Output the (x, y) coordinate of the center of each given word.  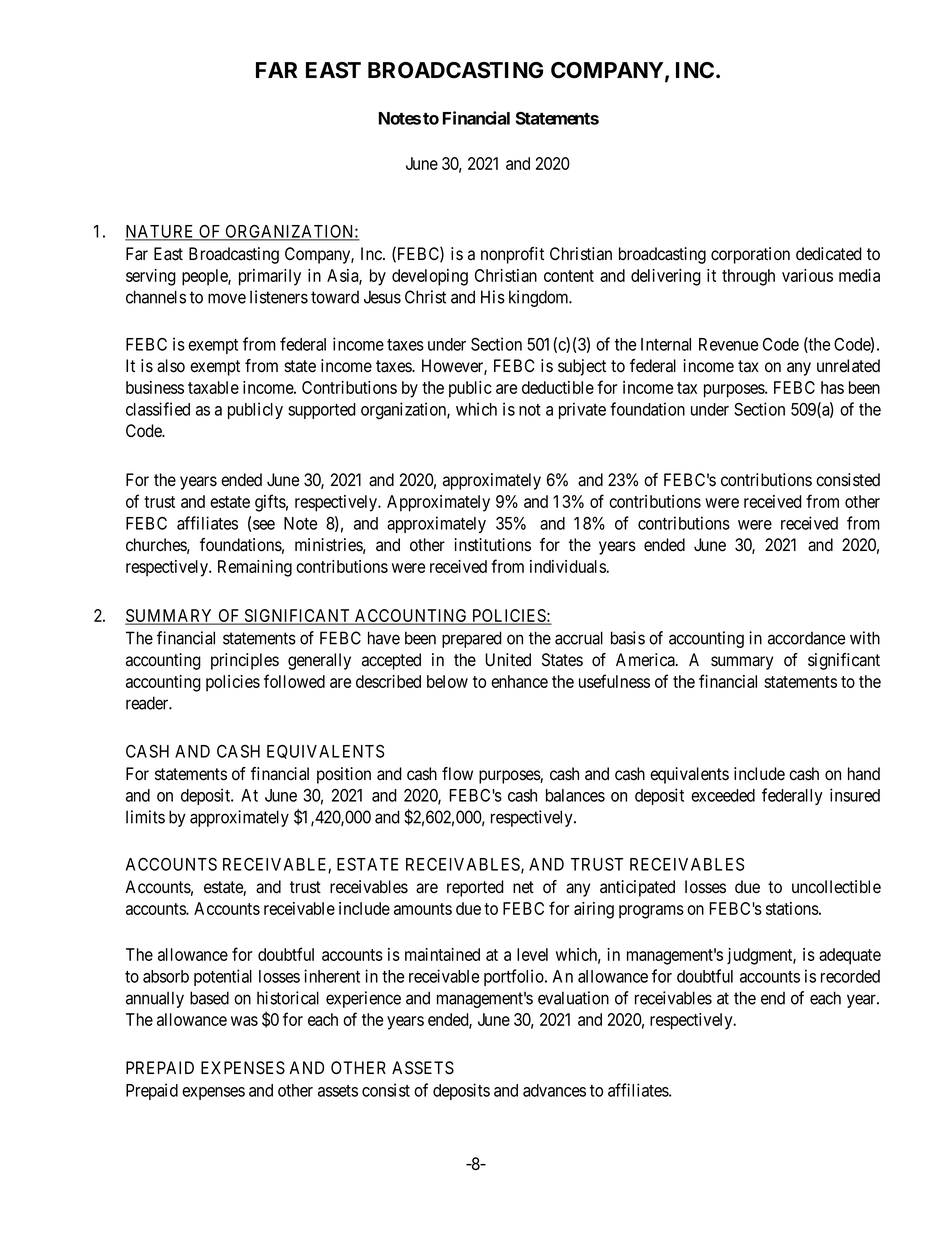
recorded (850, 976)
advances (554, 1090)
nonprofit (512, 255)
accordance (806, 638)
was (244, 1021)
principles (245, 661)
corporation (750, 255)
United (508, 660)
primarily (270, 277)
